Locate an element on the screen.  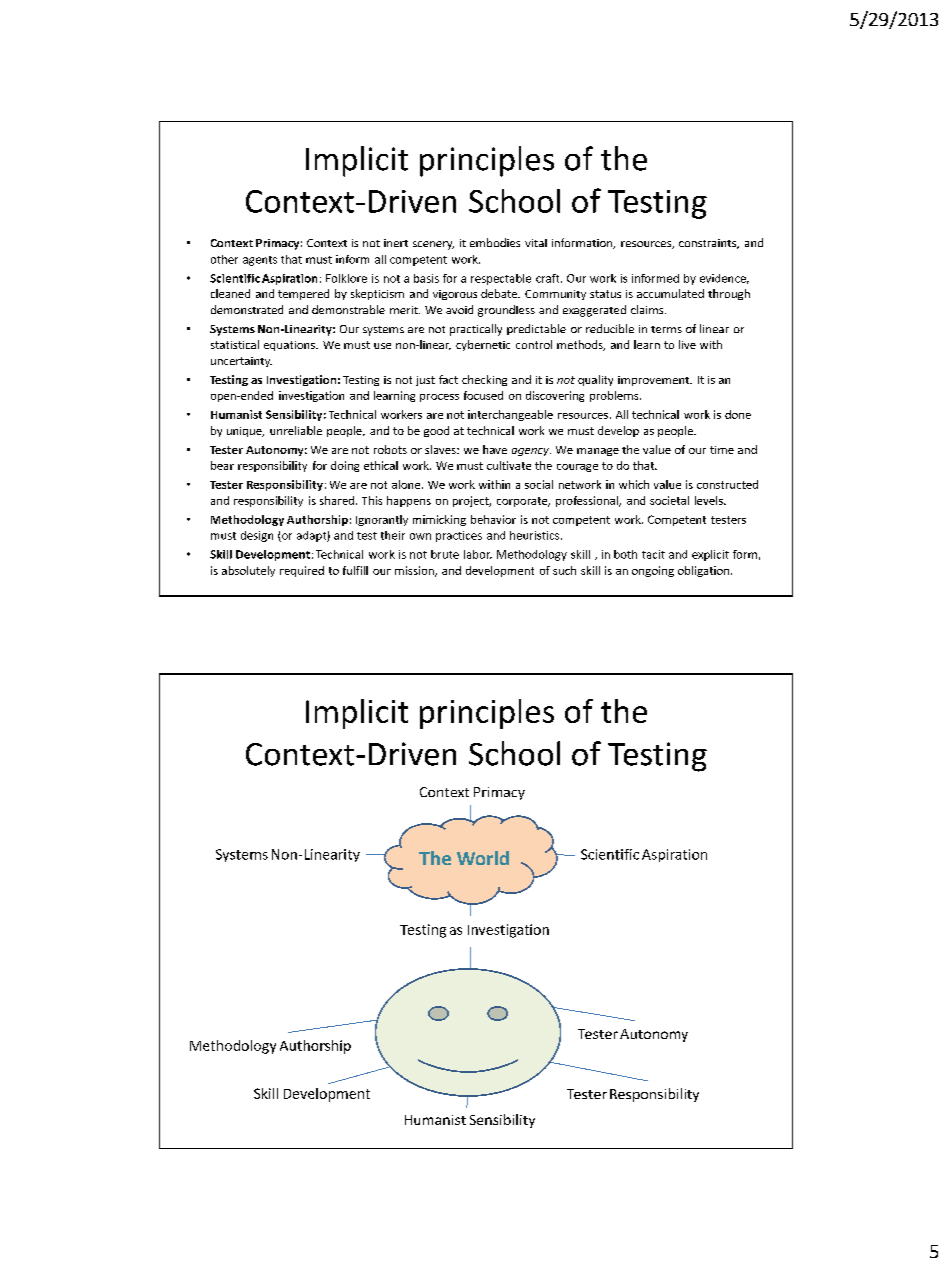
agents is located at coordinates (260, 261).
